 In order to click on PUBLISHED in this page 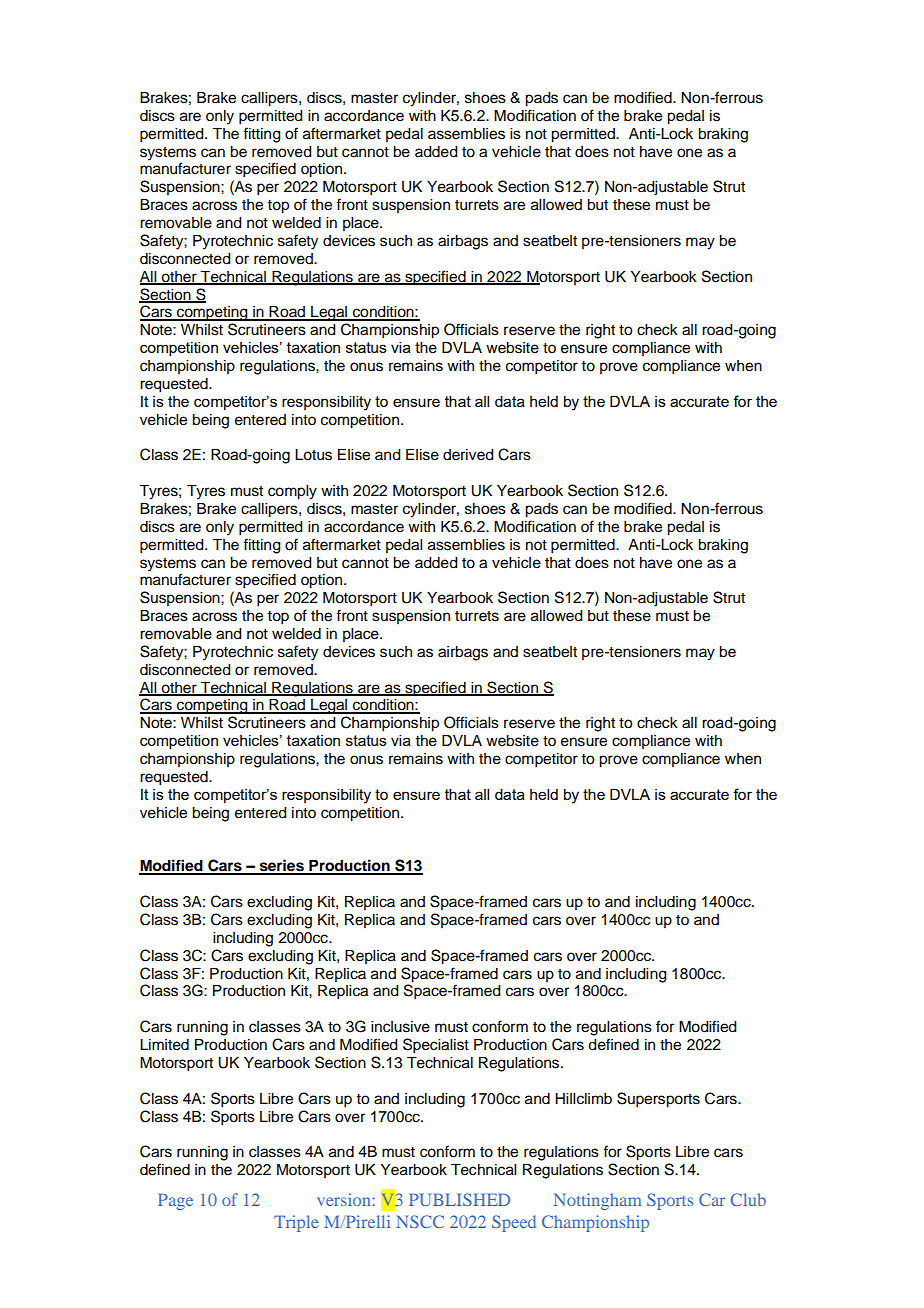, I will do `click(459, 1199)`.
